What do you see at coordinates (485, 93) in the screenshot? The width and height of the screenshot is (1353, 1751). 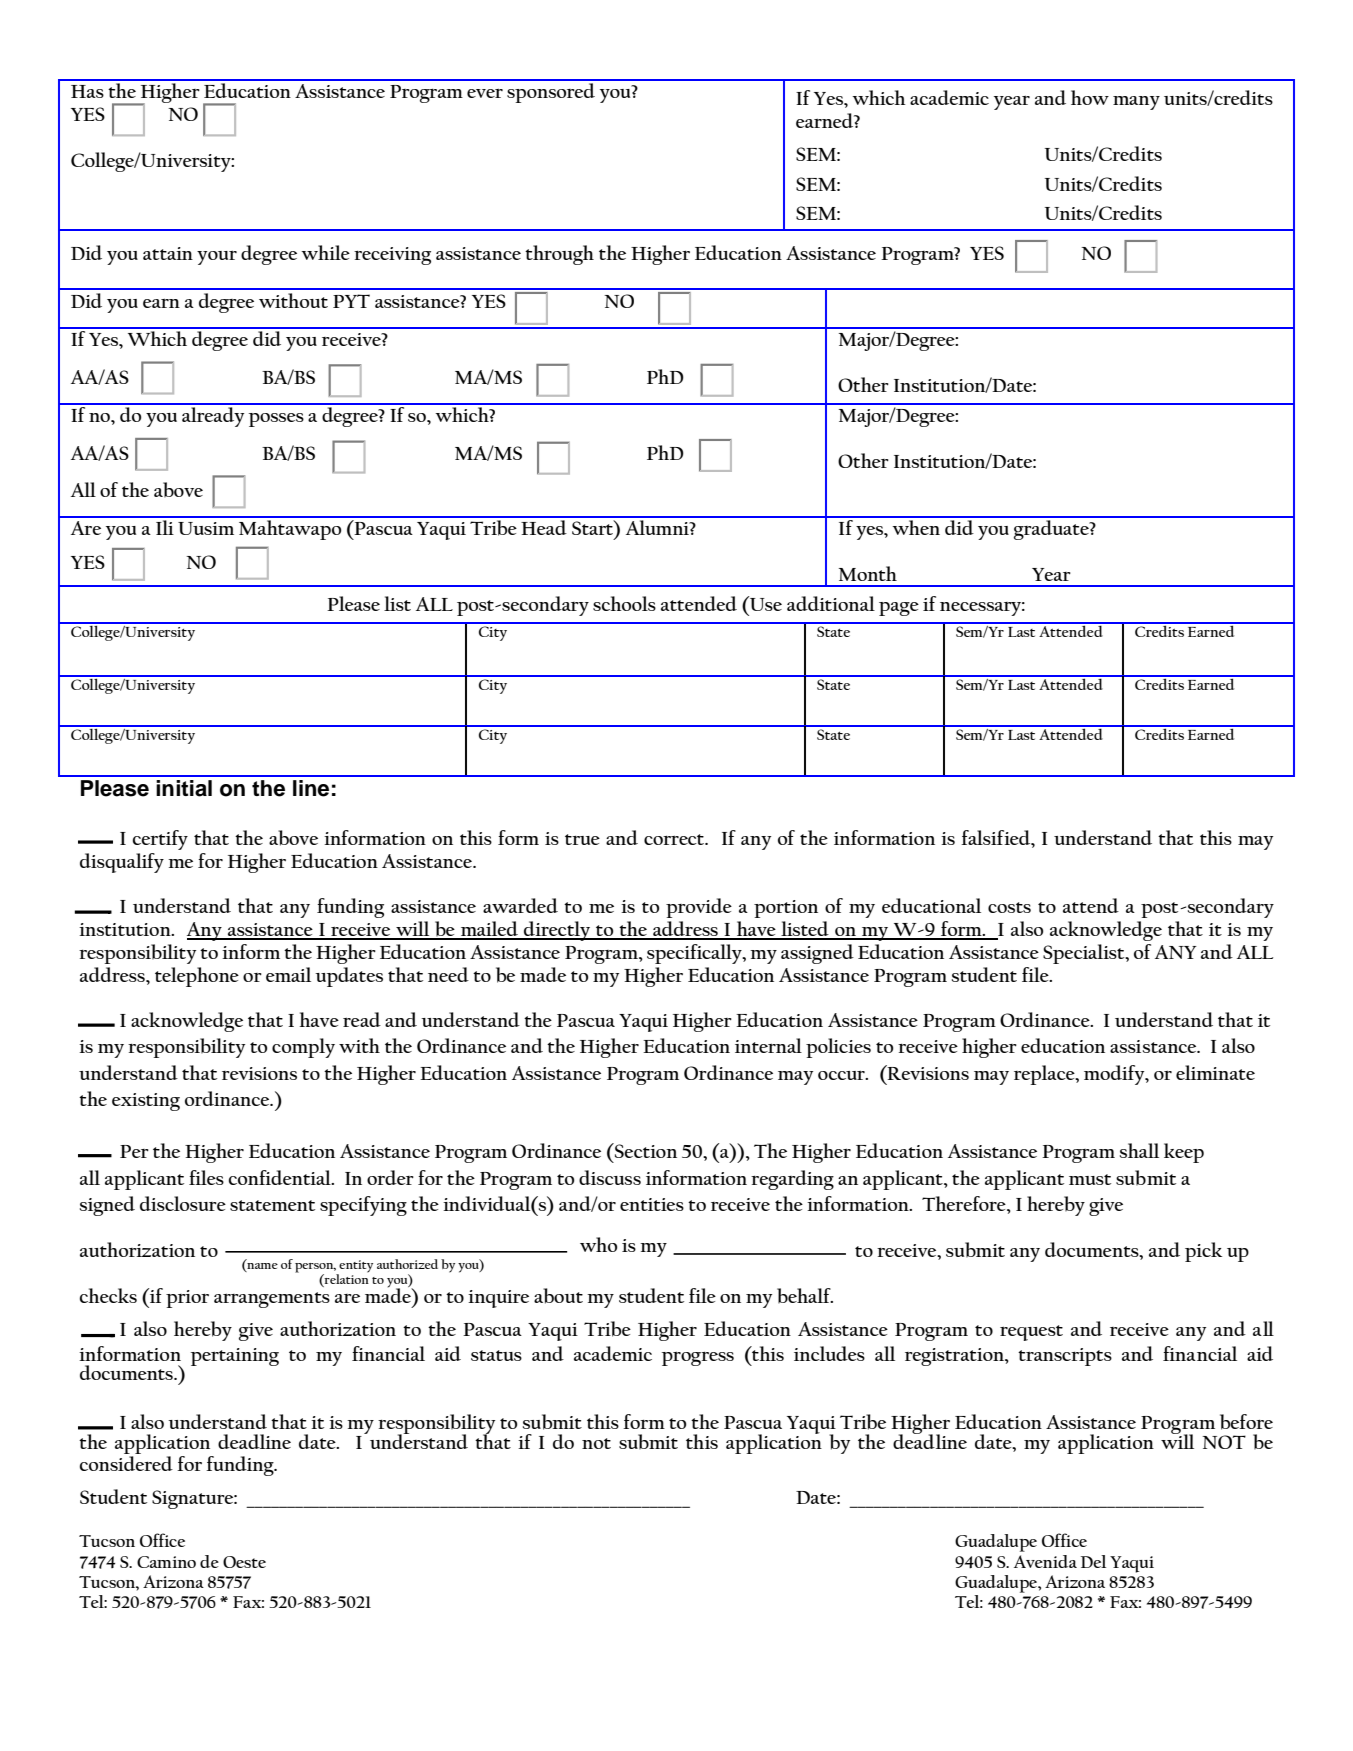 I see `ever` at bounding box center [485, 93].
